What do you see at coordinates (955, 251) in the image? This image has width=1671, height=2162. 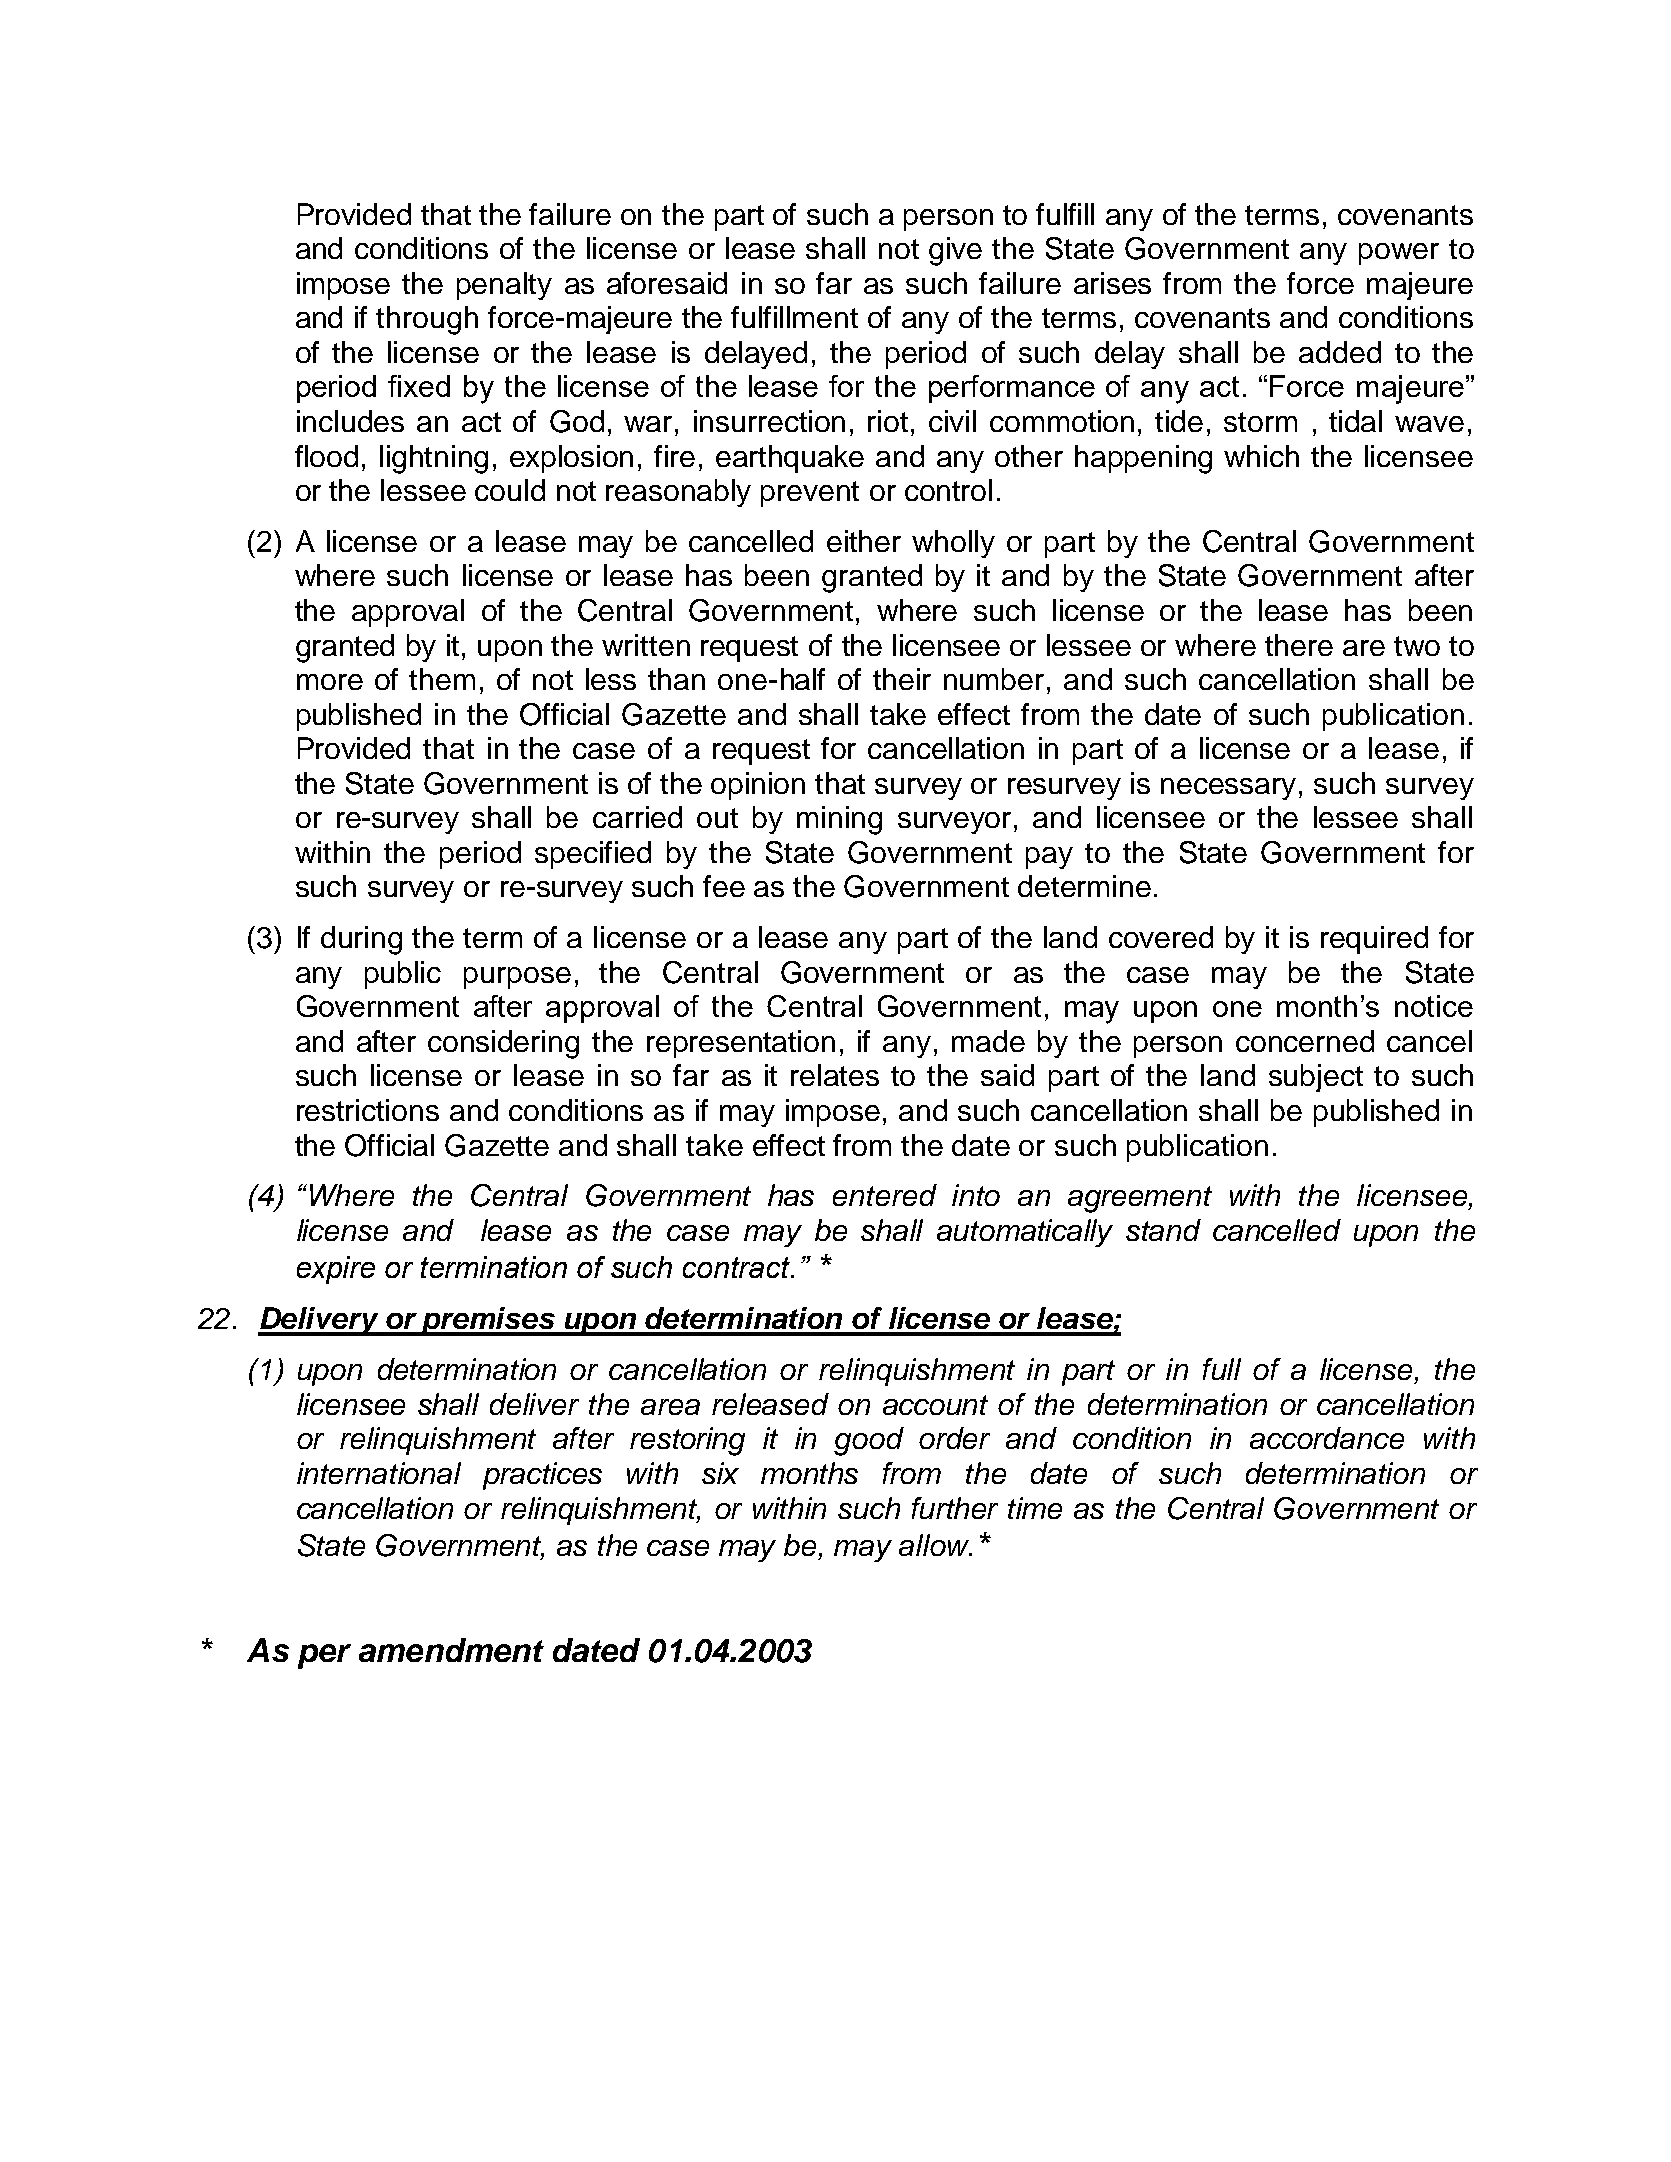 I see `give` at bounding box center [955, 251].
